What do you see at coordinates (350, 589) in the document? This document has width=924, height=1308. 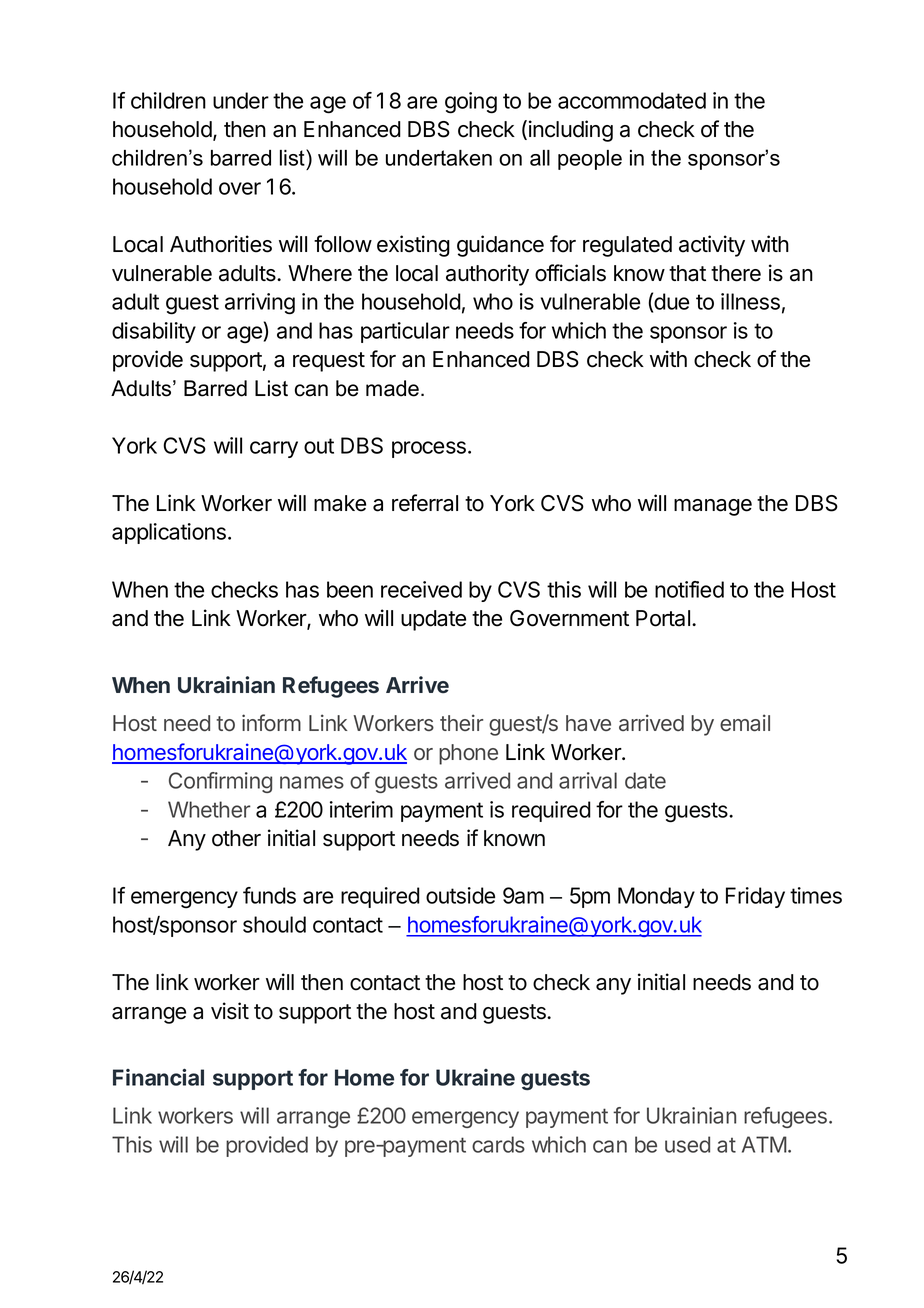 I see `been` at bounding box center [350, 589].
